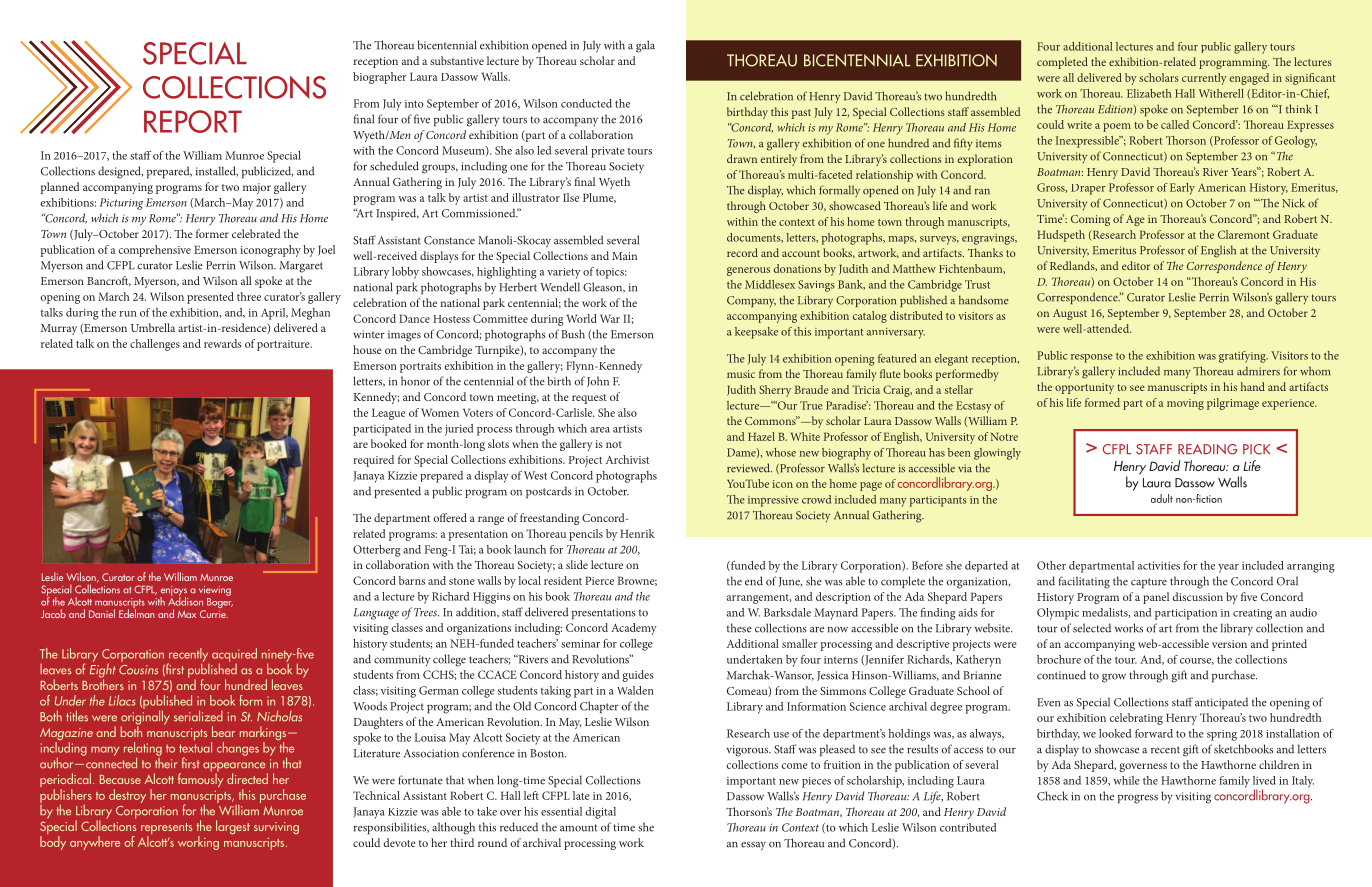 Image resolution: width=1372 pixels, height=887 pixels. Describe the element at coordinates (223, 343) in the screenshot. I see `rewards` at that location.
